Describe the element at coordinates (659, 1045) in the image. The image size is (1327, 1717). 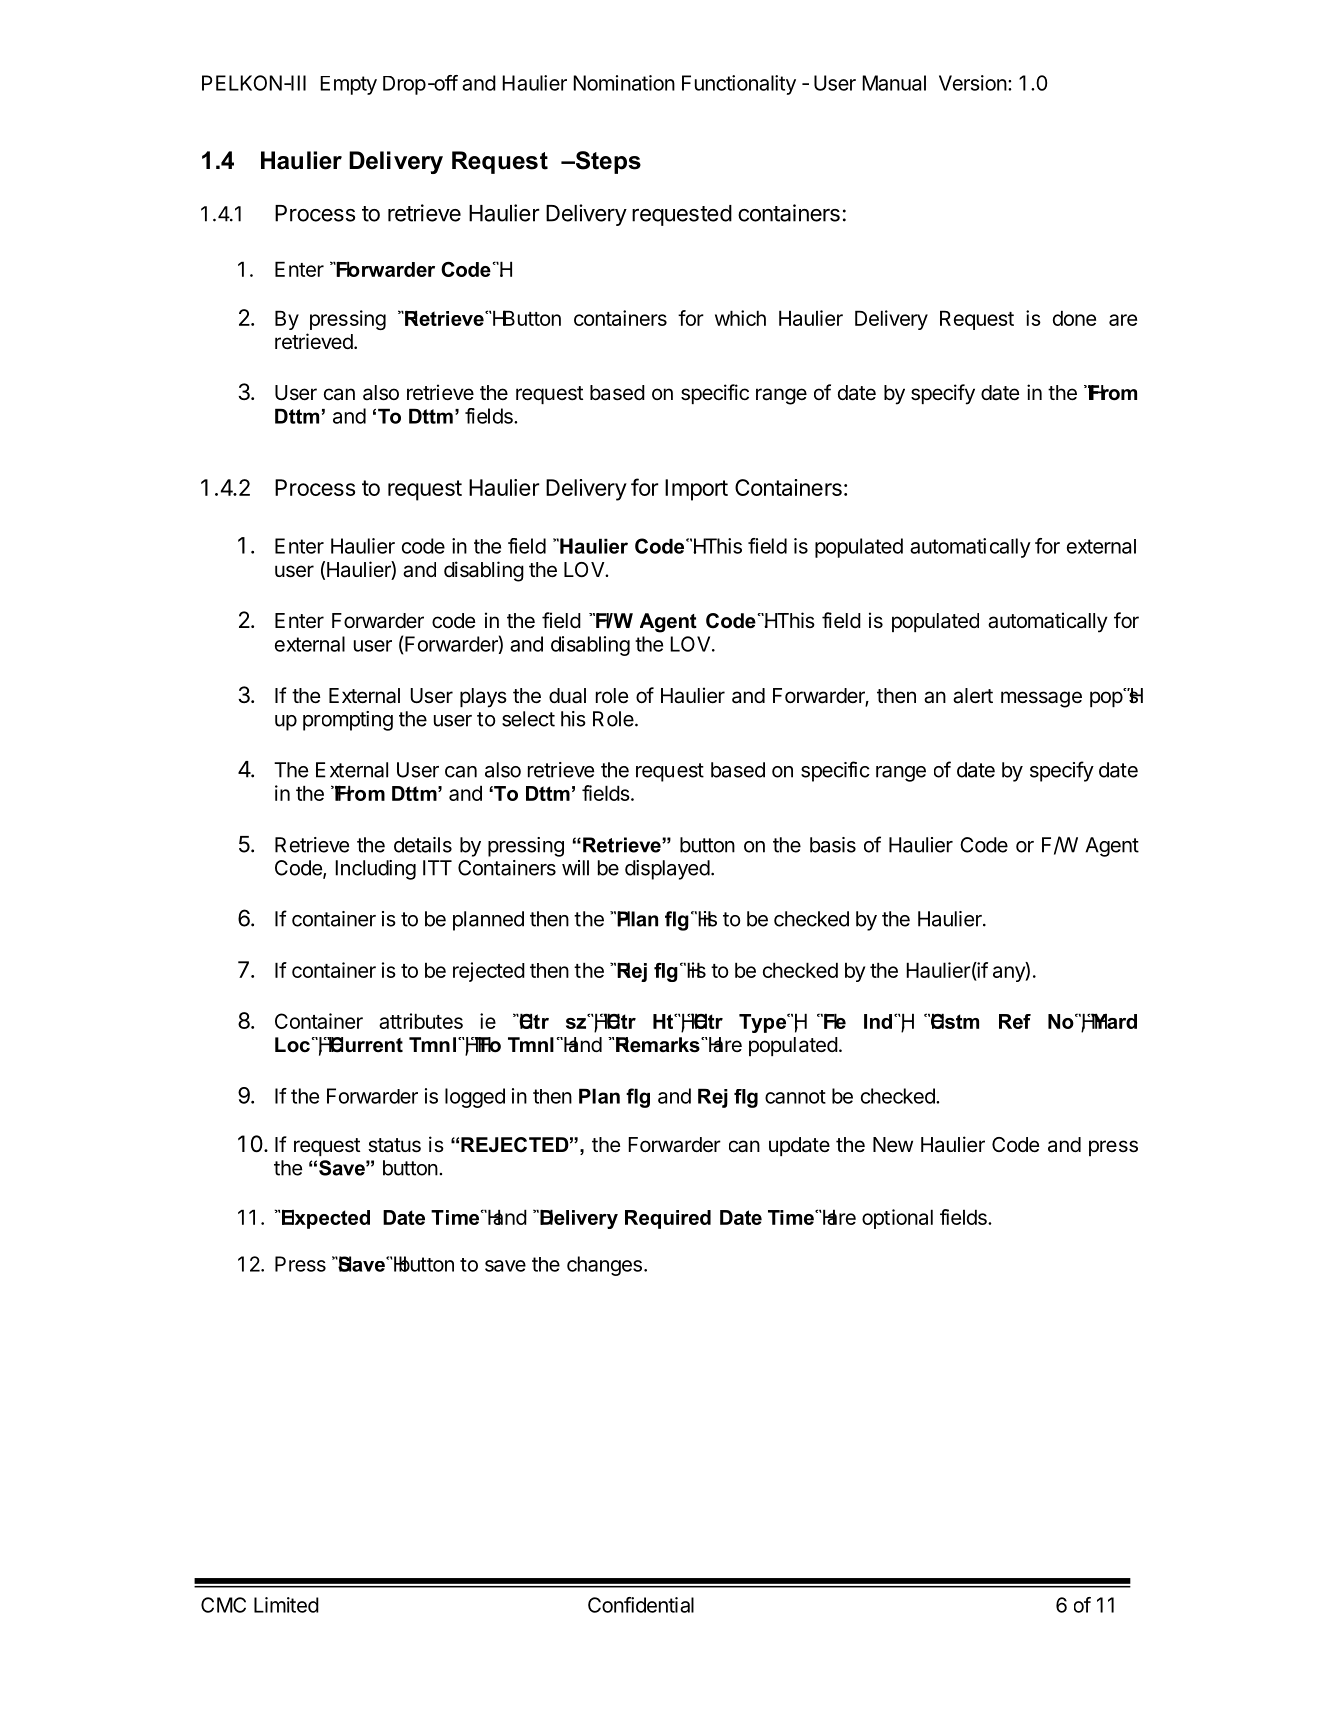
I see `Remarks` at that location.
